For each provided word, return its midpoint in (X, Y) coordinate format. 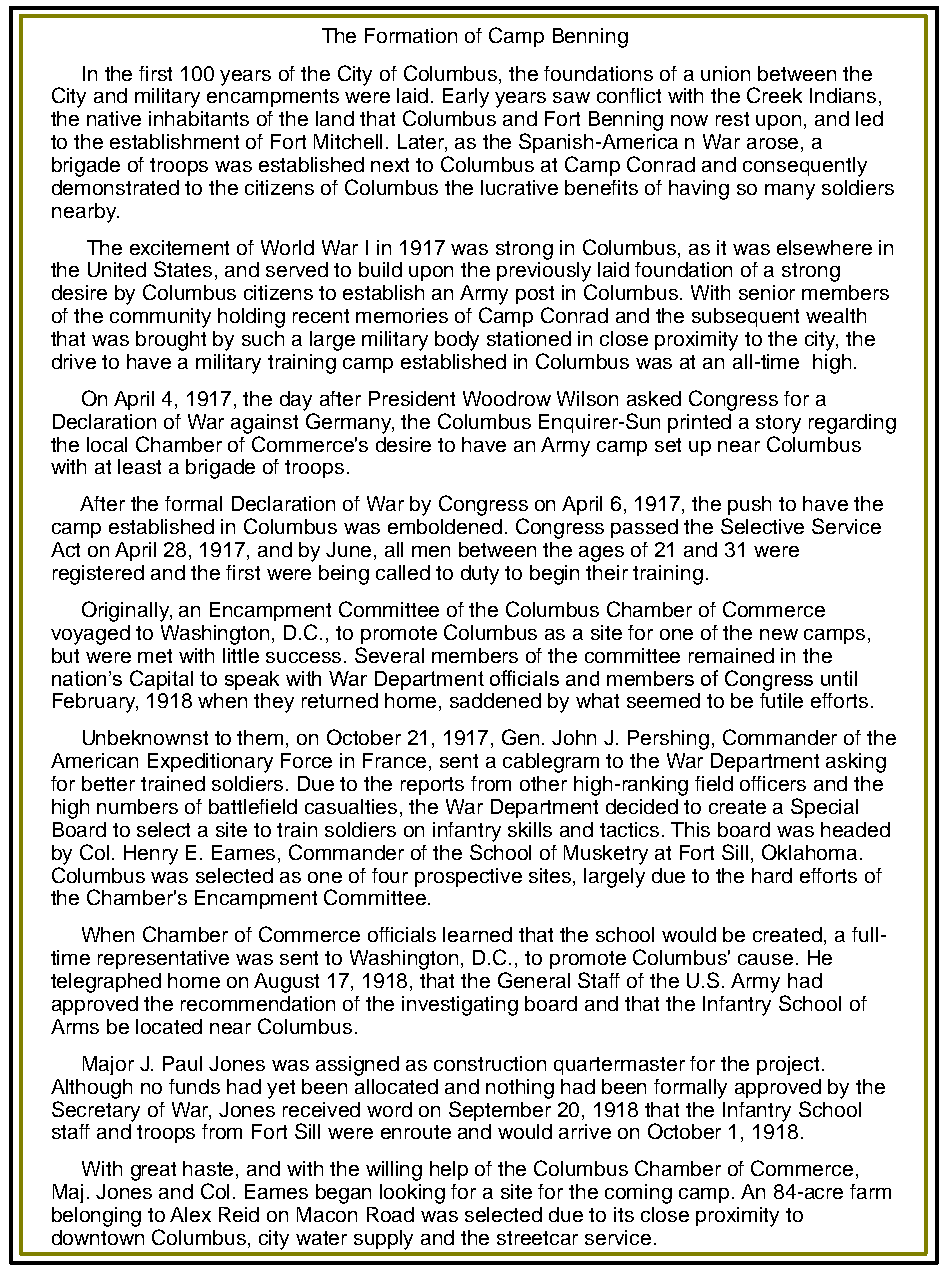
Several (389, 655)
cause (765, 959)
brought (171, 341)
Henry (151, 855)
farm (870, 1191)
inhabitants (199, 118)
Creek (774, 95)
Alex (190, 1214)
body (457, 341)
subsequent (745, 317)
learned (477, 934)
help (449, 1170)
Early (466, 98)
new (779, 634)
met (155, 656)
